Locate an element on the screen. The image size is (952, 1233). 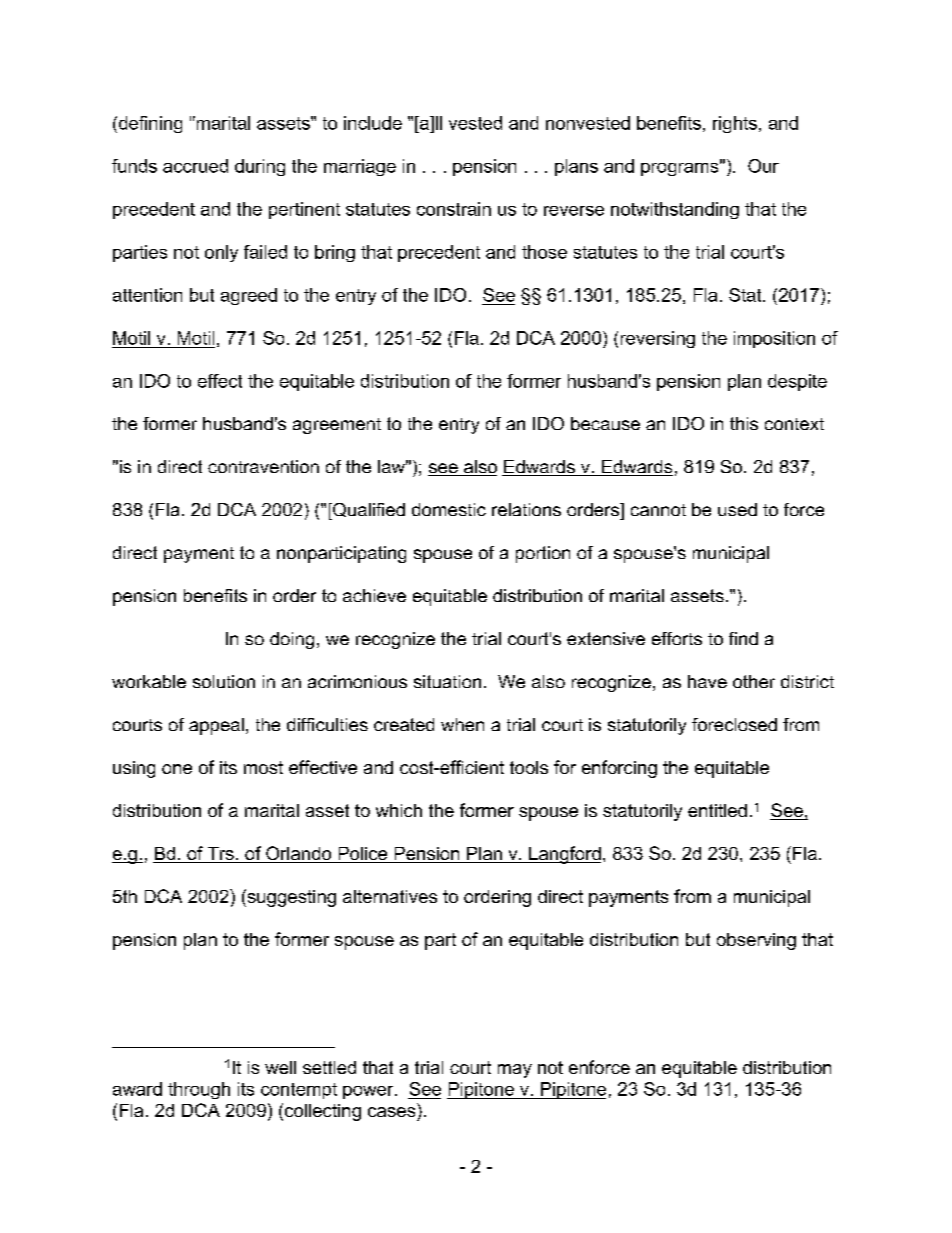
find is located at coordinates (743, 638).
